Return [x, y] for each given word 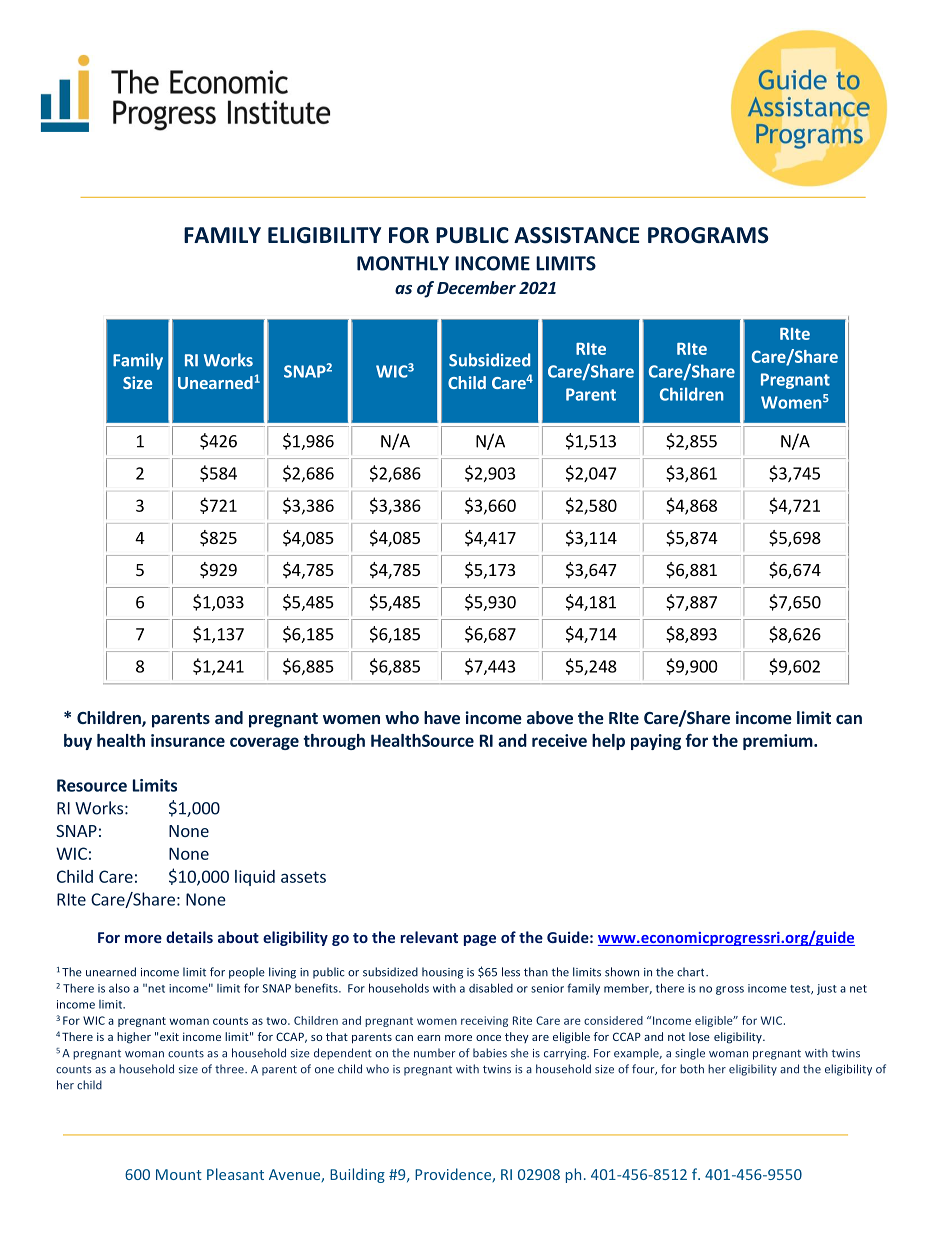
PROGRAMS [708, 235]
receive [559, 740]
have [442, 717]
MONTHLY [403, 263]
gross [730, 990]
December [476, 287]
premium [779, 742]
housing [442, 973]
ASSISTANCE [577, 235]
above [550, 717]
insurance [188, 740]
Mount [179, 1174]
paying [656, 742]
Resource [92, 785]
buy [78, 742]
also [119, 988]
